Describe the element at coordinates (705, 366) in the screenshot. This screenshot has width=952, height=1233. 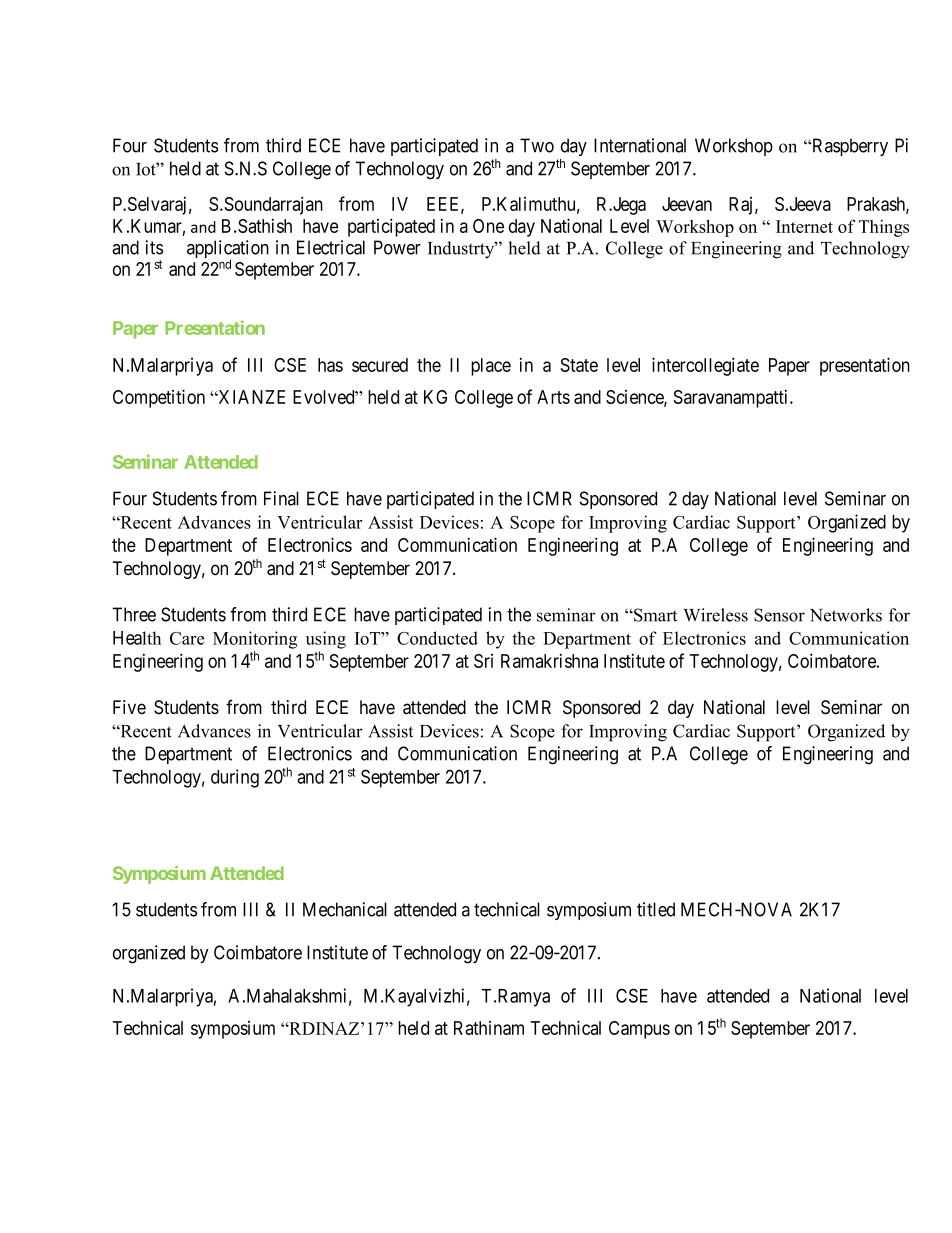
I see `intercollegiate` at that location.
